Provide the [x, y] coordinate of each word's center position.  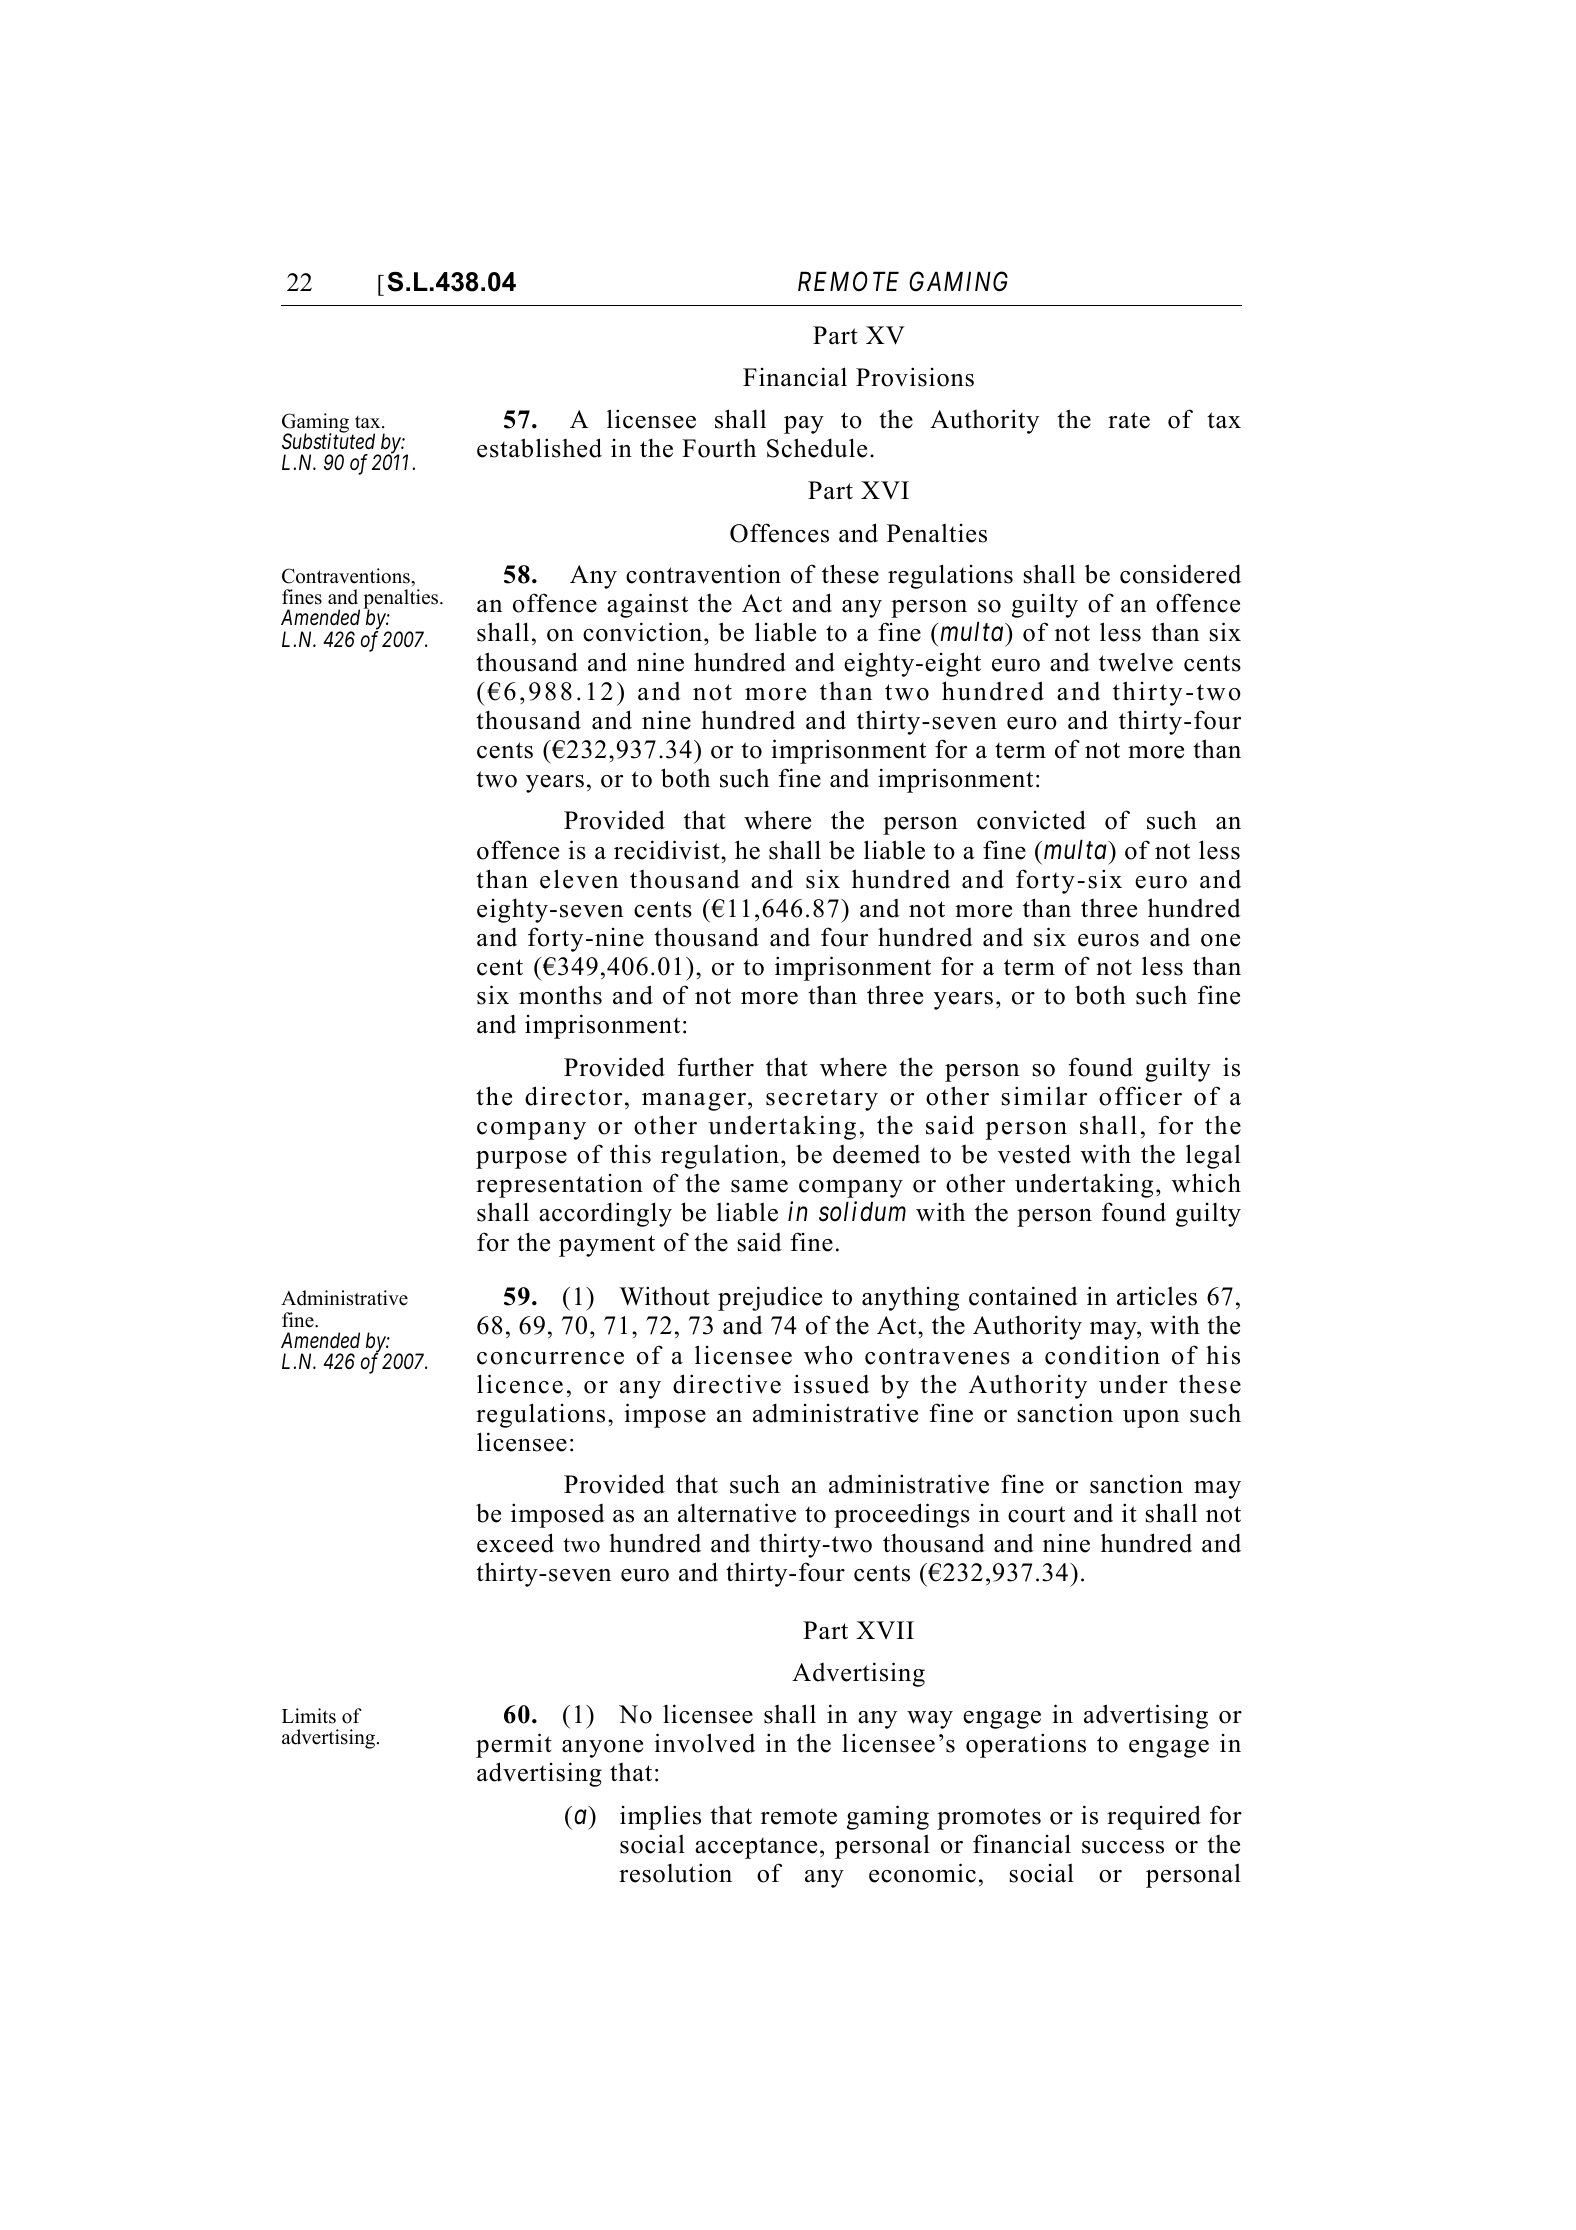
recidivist [668, 850]
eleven [579, 879]
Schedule [817, 448]
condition [1102, 1355]
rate [1129, 420]
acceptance [756, 1848]
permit [514, 1745]
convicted [1031, 820]
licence [520, 1384]
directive [727, 1384]
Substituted [328, 441]
